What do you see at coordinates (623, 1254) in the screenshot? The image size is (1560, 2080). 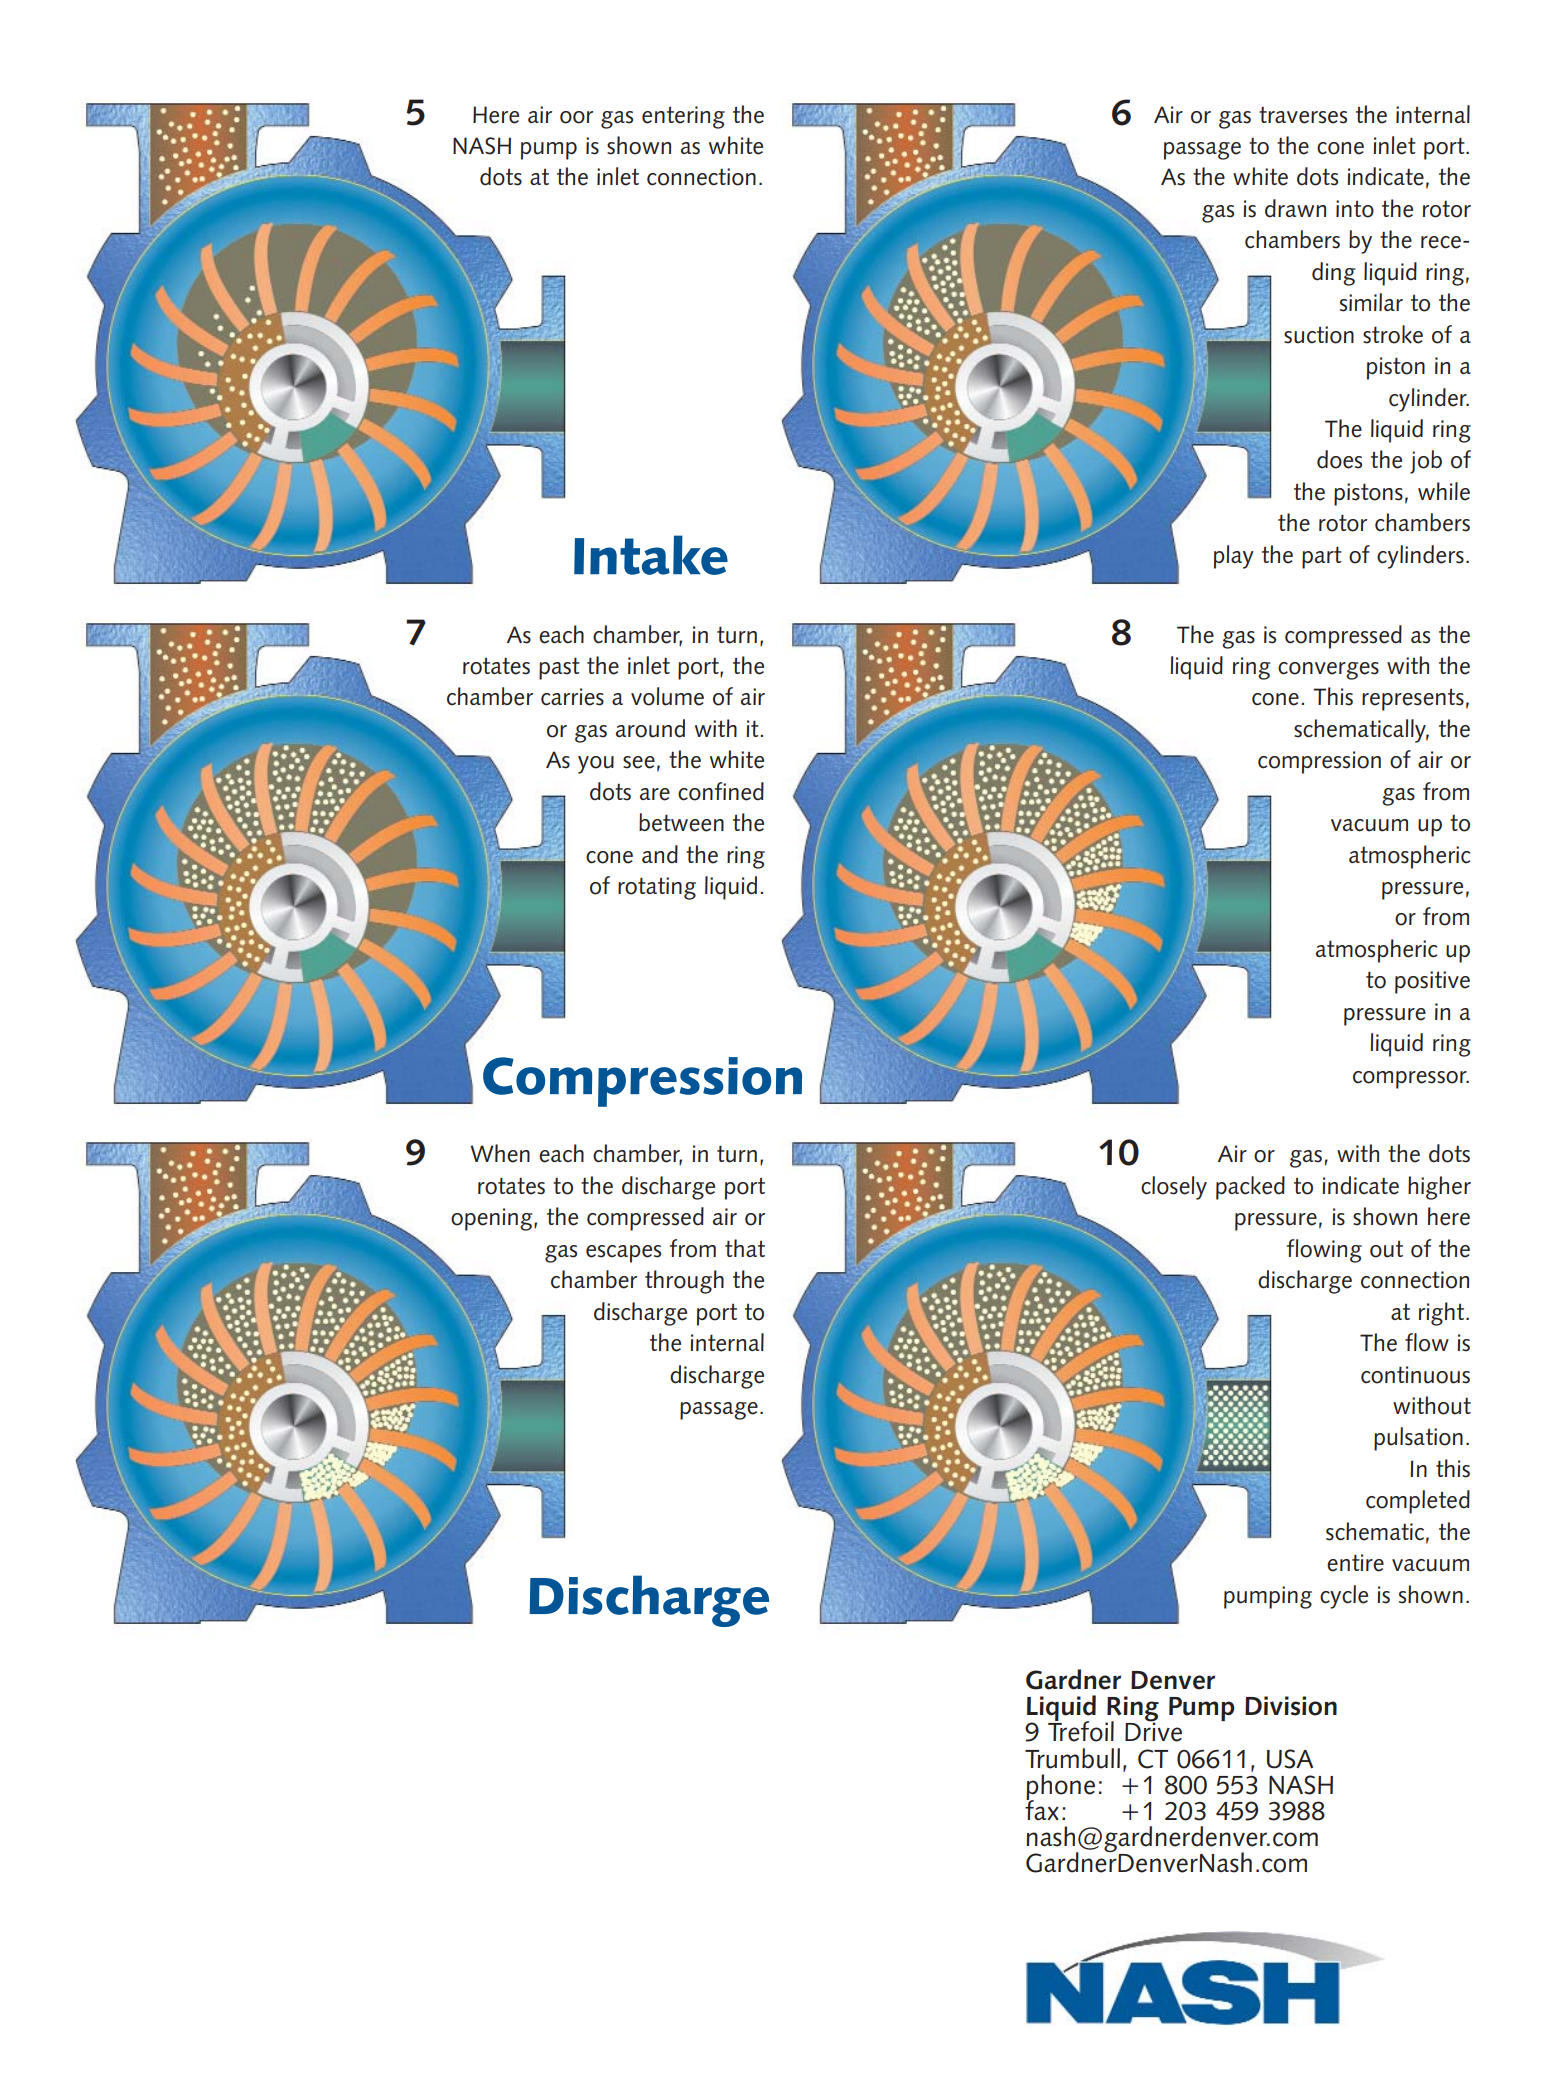 I see `escapes` at bounding box center [623, 1254].
